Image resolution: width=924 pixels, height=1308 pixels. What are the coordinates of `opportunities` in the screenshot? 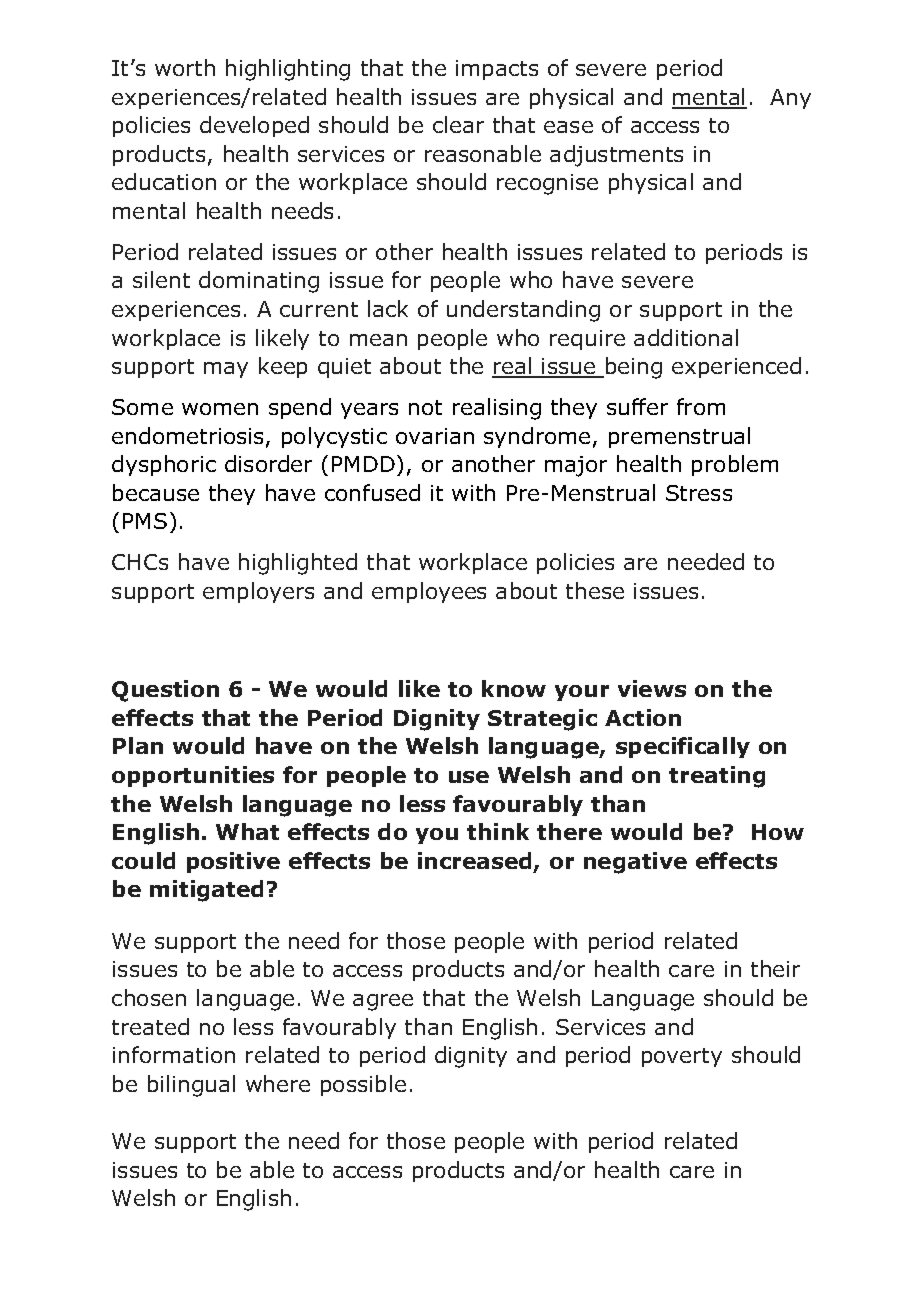 It's located at (193, 776).
